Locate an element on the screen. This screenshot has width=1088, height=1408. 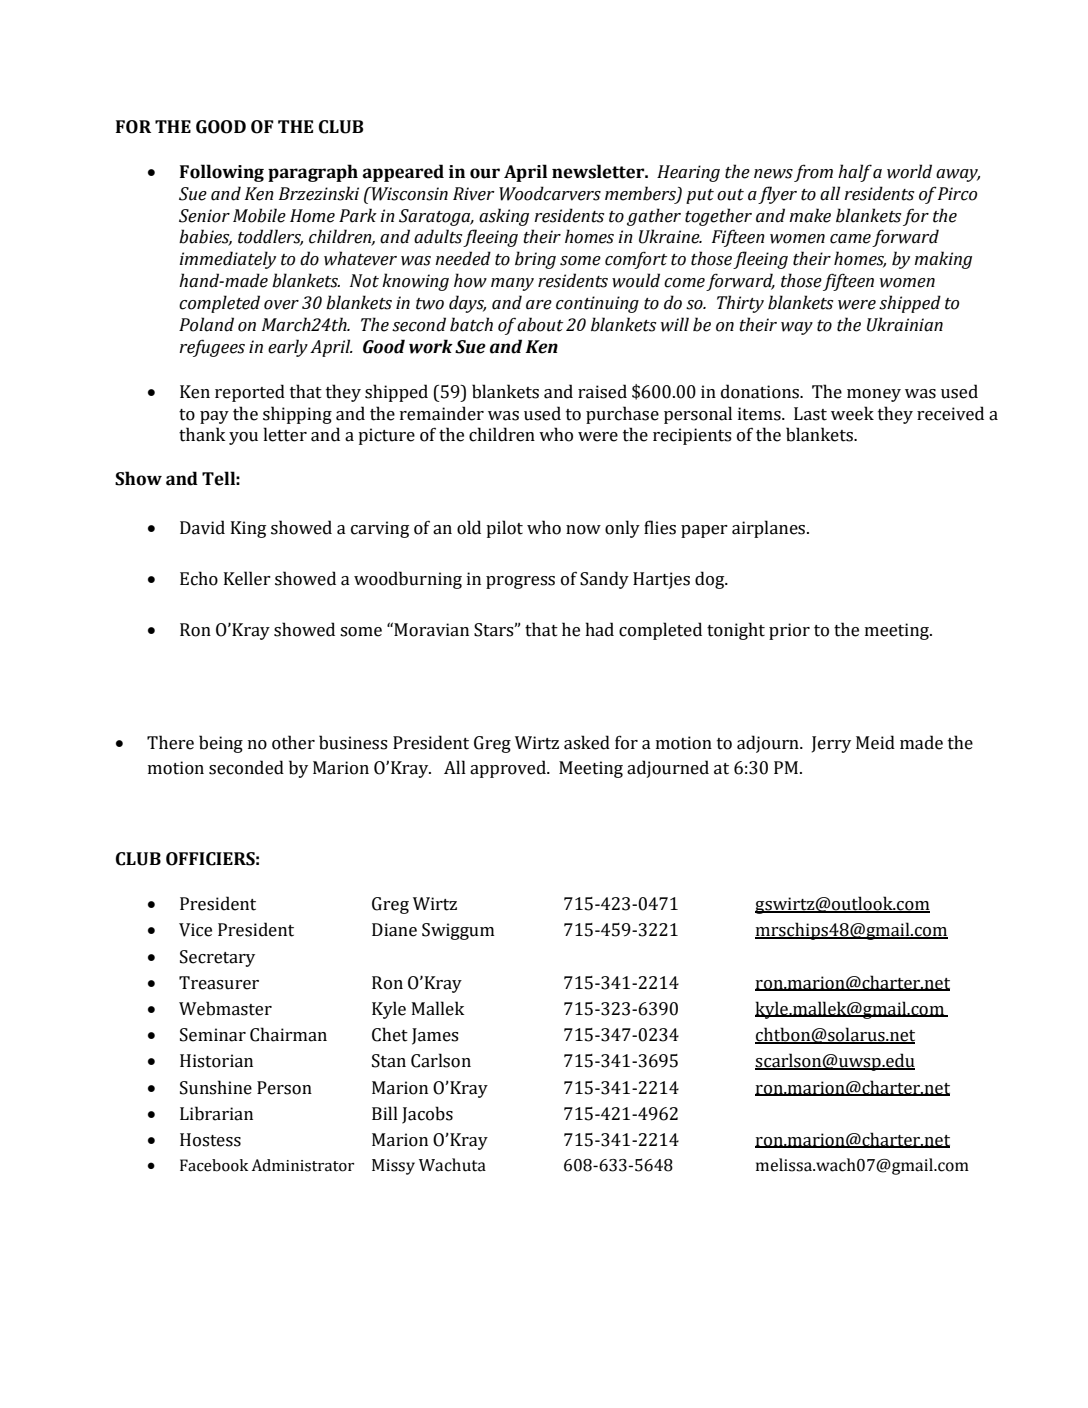
Hostess is located at coordinates (210, 1140).
